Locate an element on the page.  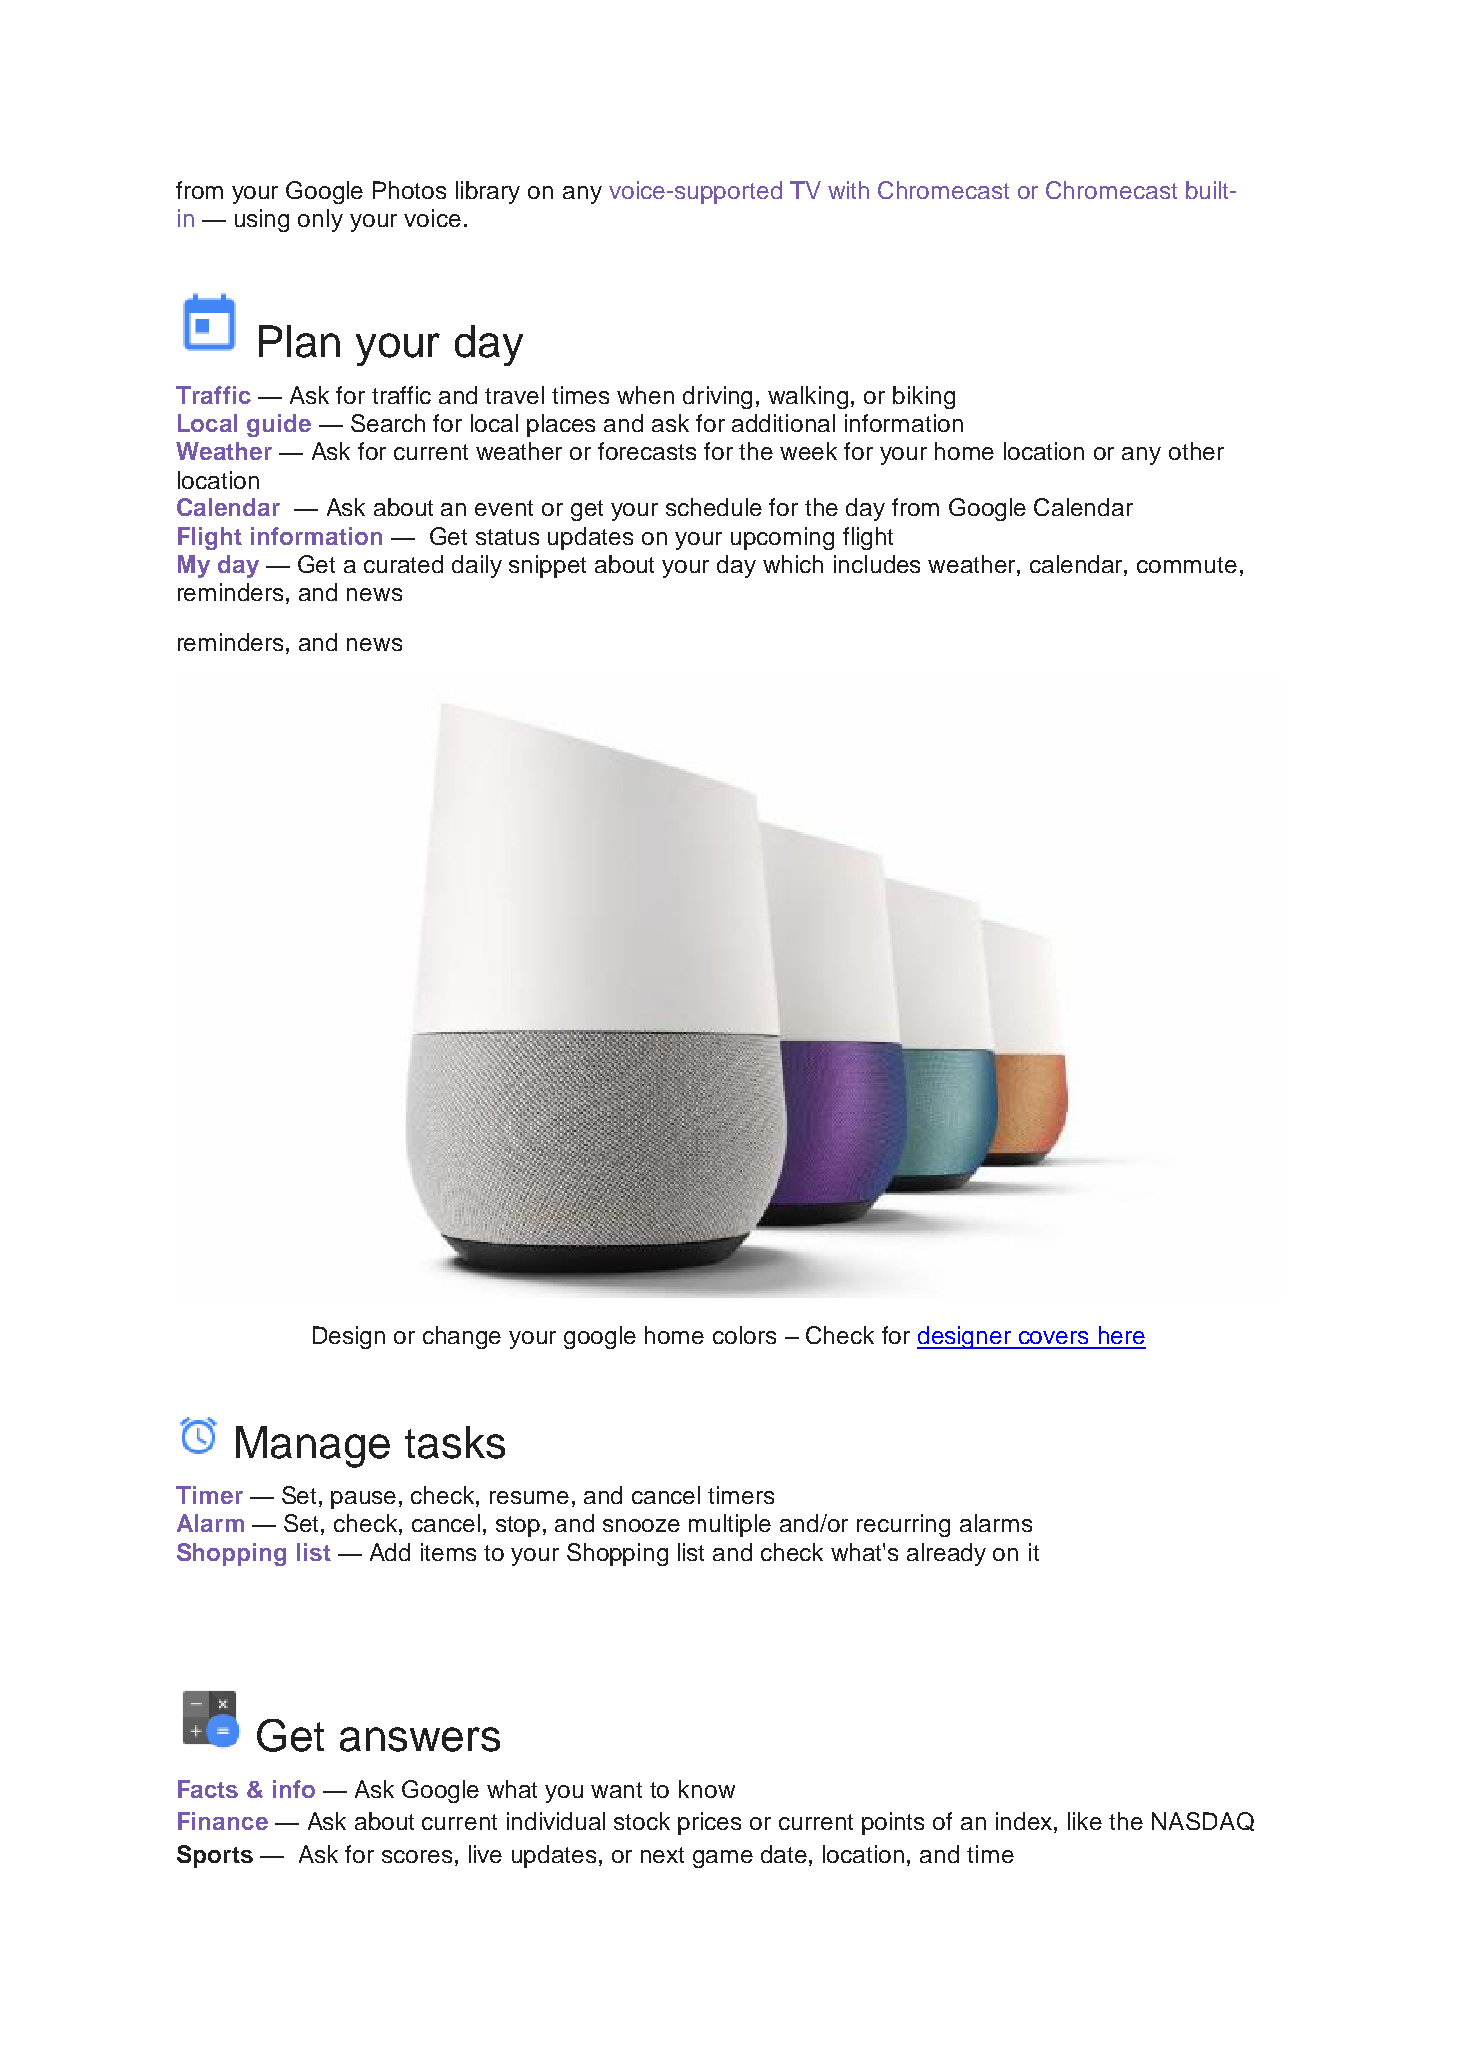
biking is located at coordinates (924, 397).
